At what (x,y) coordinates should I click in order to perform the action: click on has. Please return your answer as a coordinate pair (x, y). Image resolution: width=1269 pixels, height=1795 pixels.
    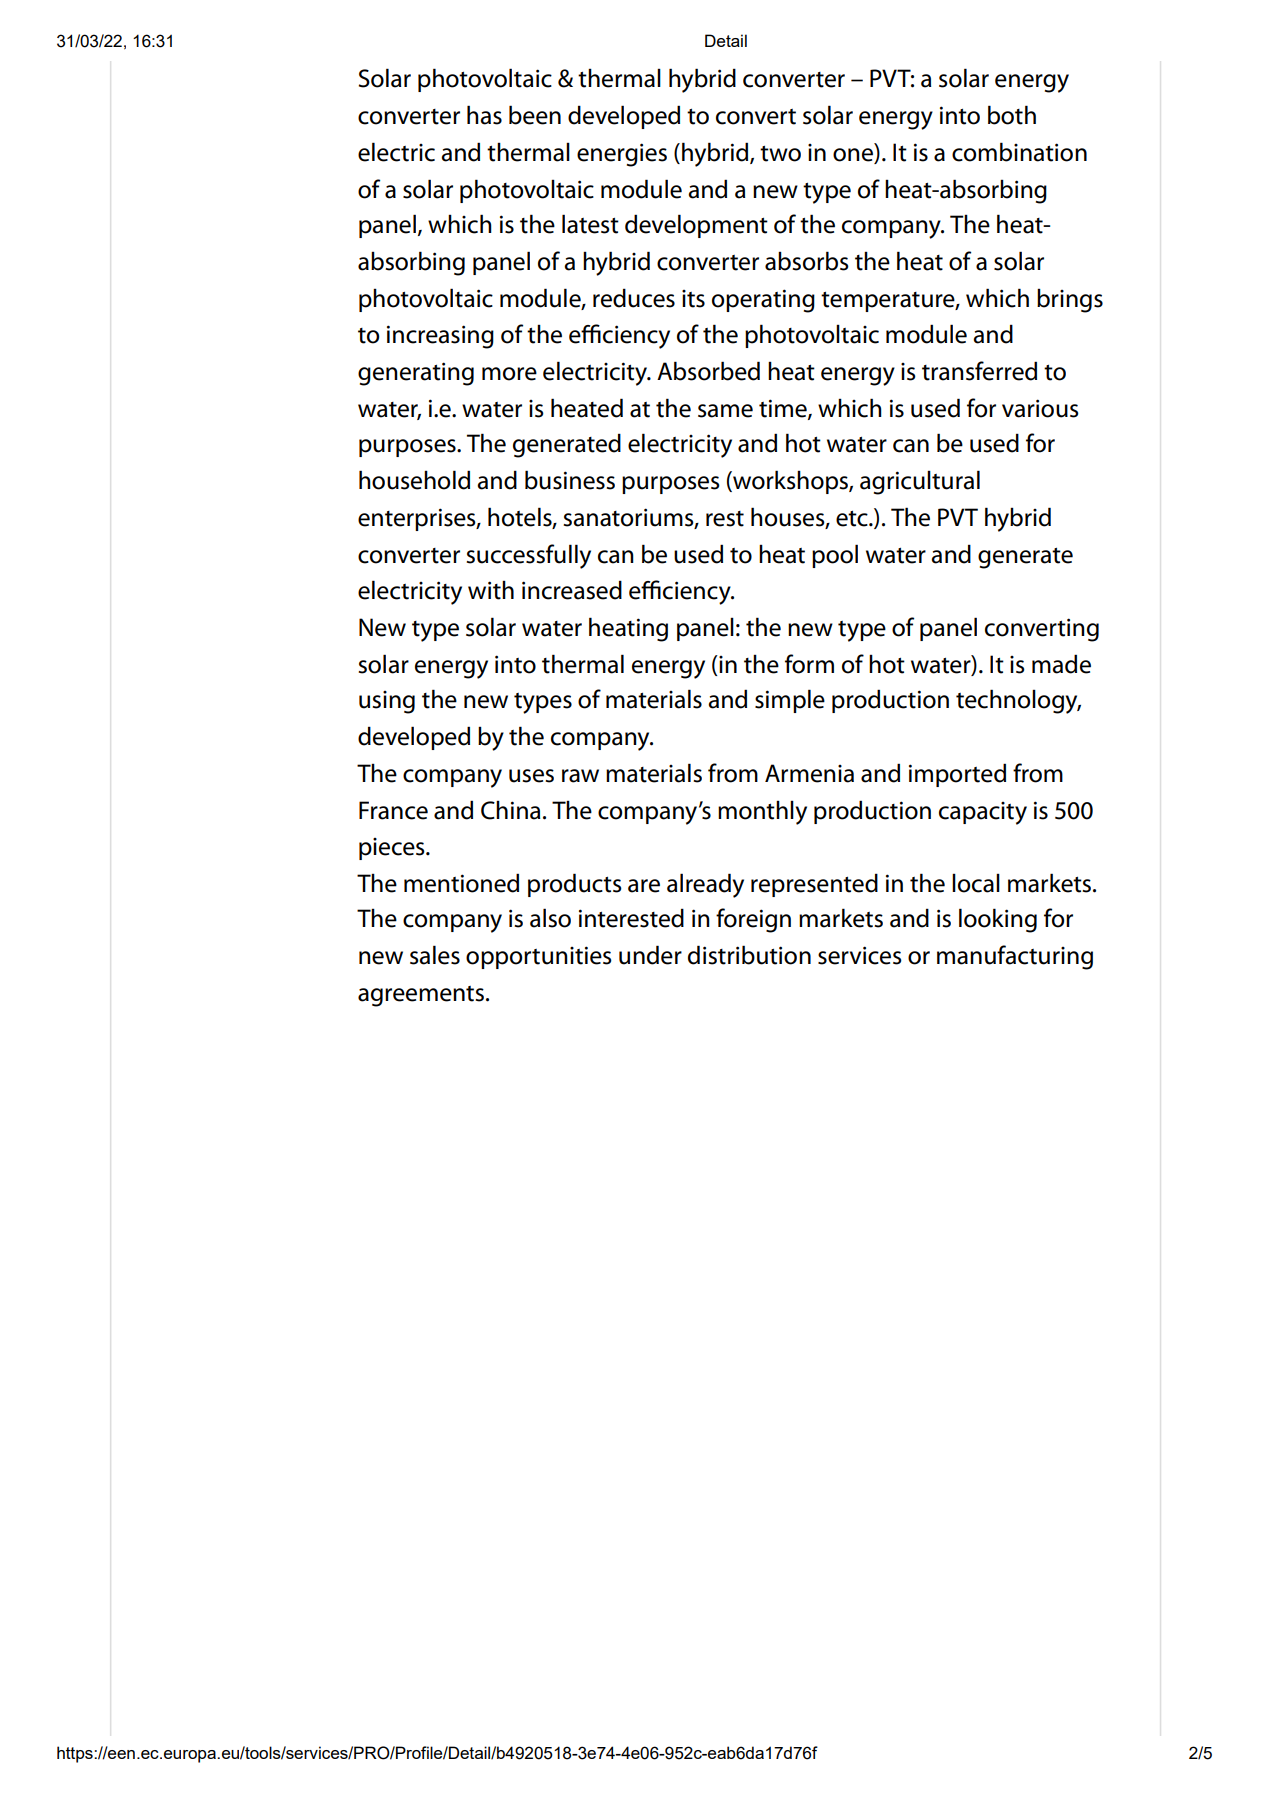
    Looking at the image, I should click on (484, 115).
